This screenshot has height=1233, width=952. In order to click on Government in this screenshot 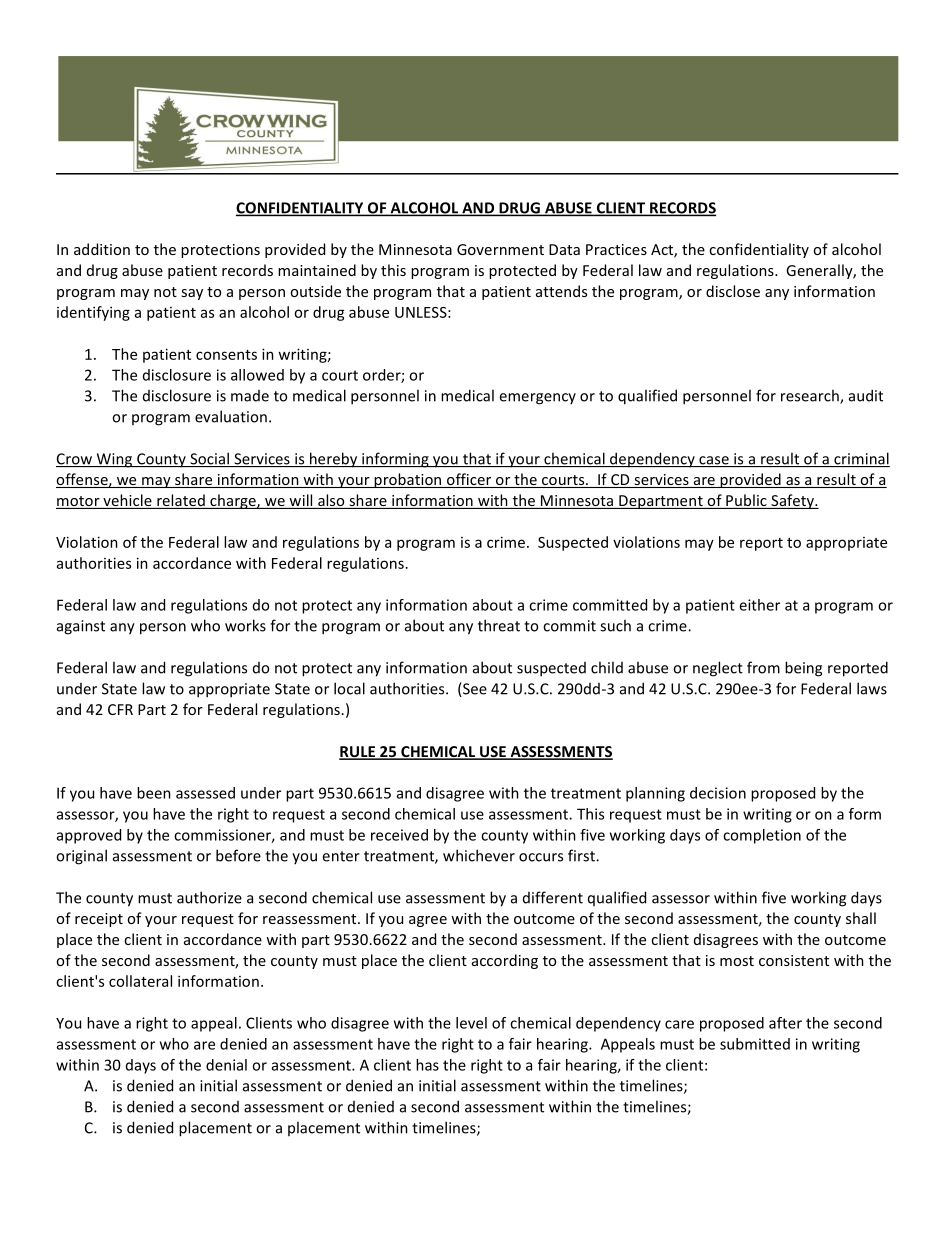, I will do `click(500, 249)`.
